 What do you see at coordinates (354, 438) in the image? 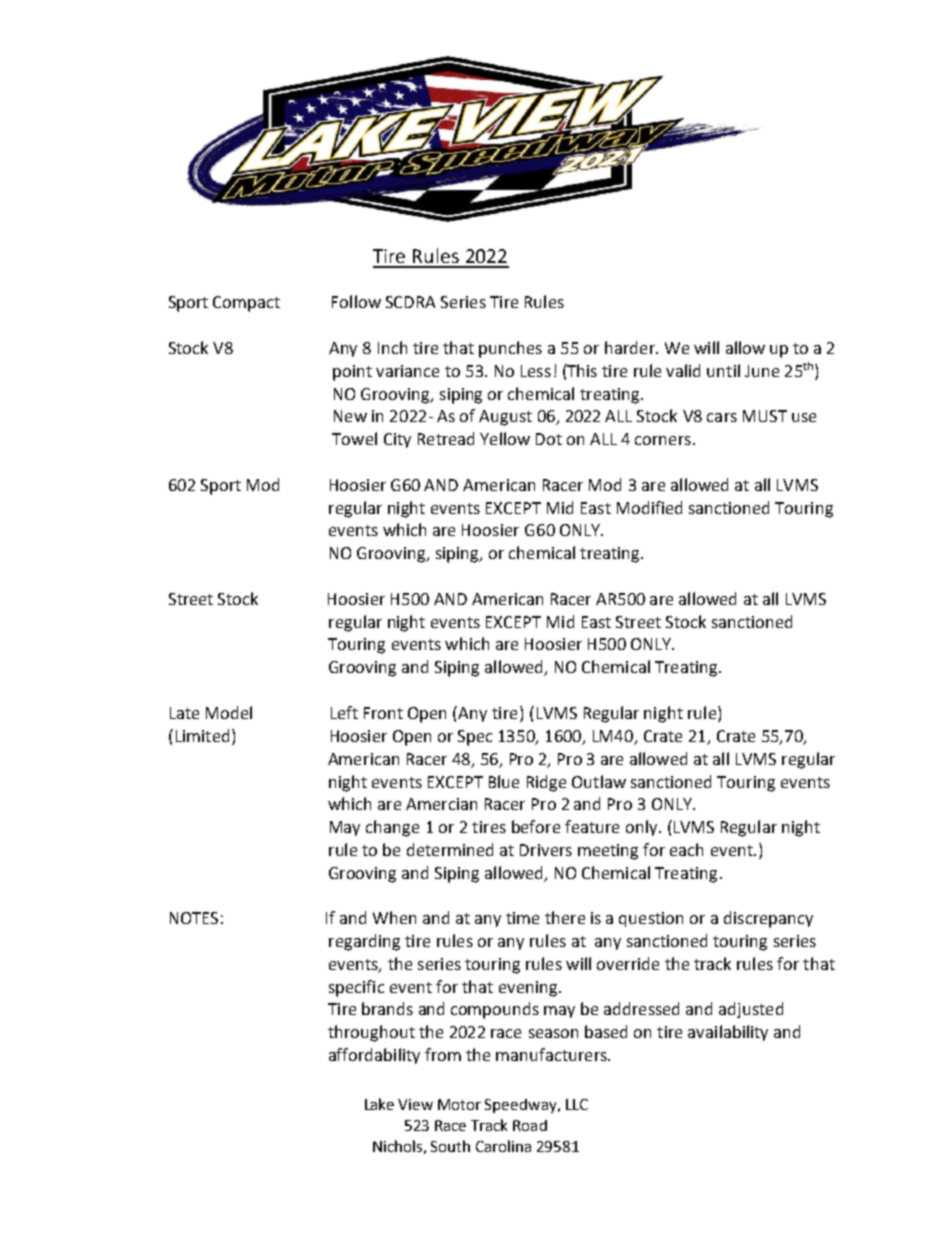
I see `Towel` at bounding box center [354, 438].
